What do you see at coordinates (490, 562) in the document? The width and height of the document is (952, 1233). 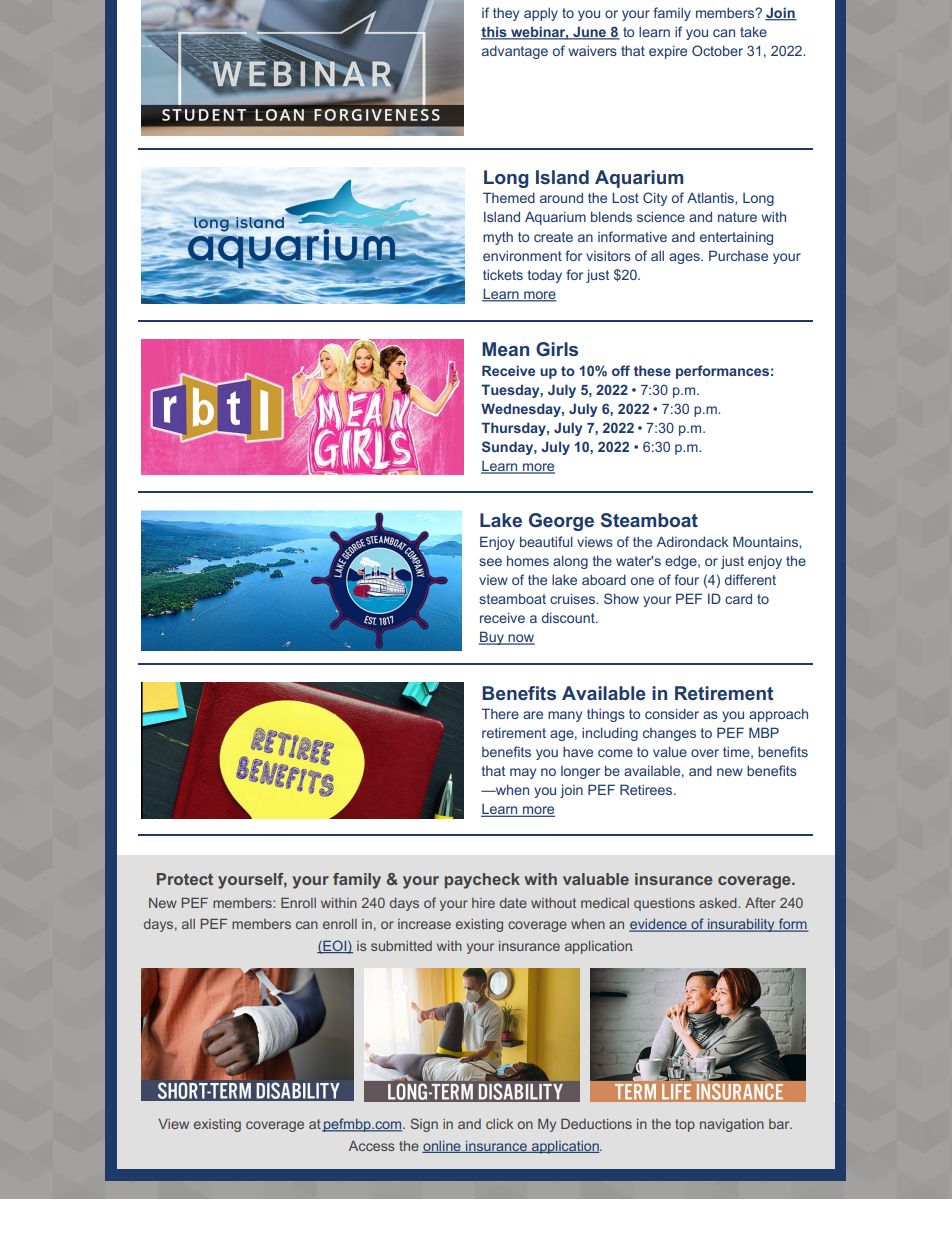 I see `see` at bounding box center [490, 562].
